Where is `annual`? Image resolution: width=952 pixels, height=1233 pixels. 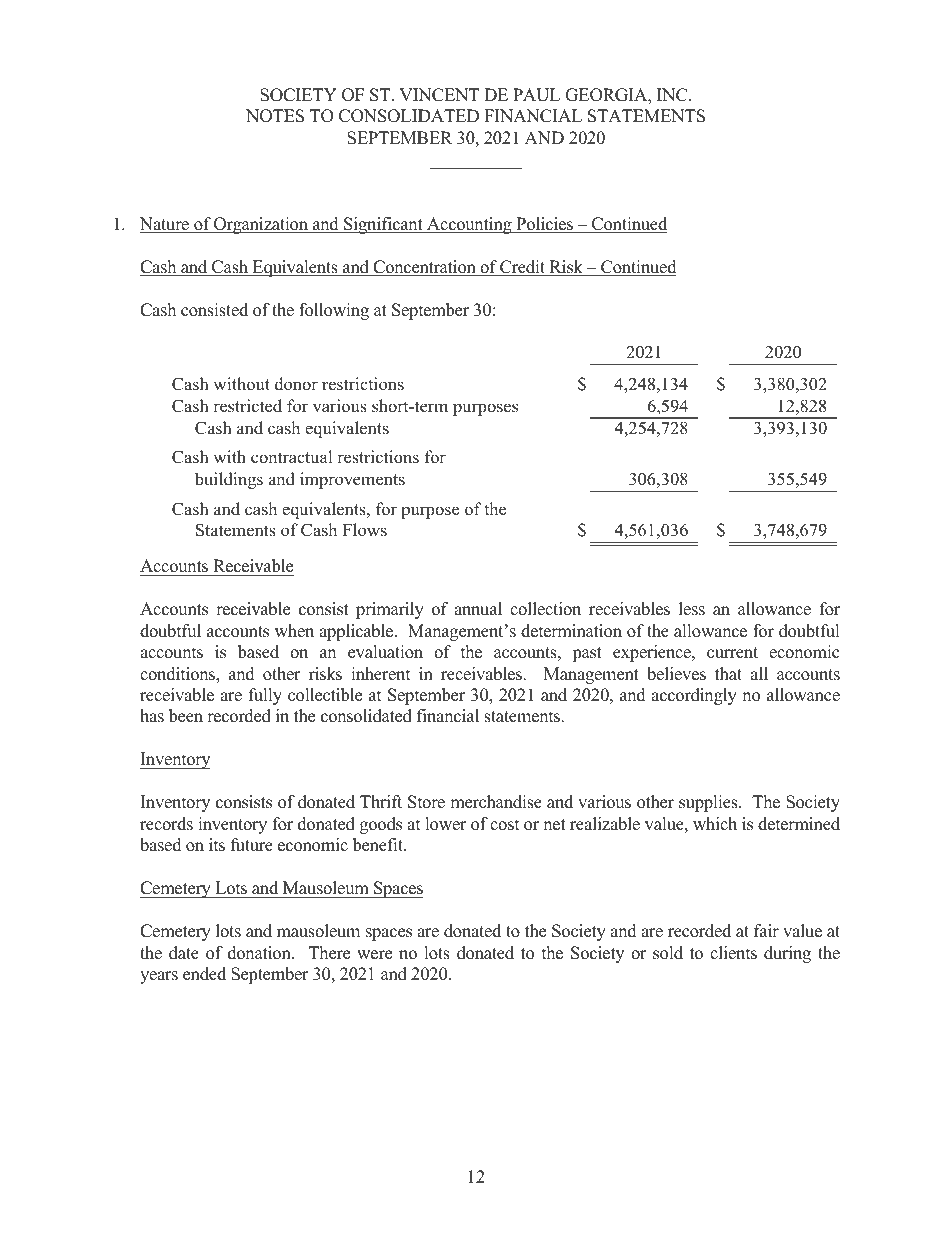 annual is located at coordinates (478, 609).
